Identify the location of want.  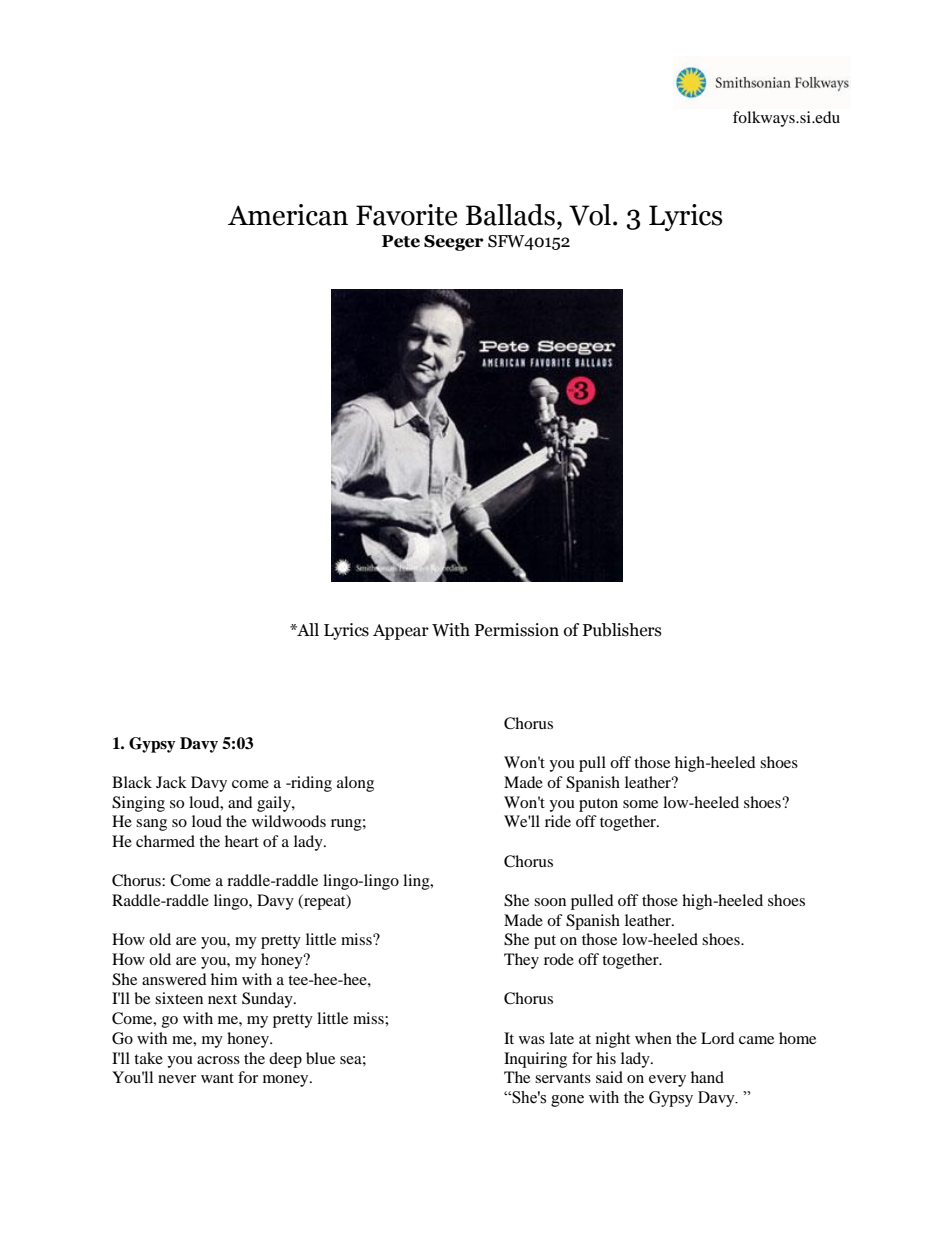
(217, 1078).
